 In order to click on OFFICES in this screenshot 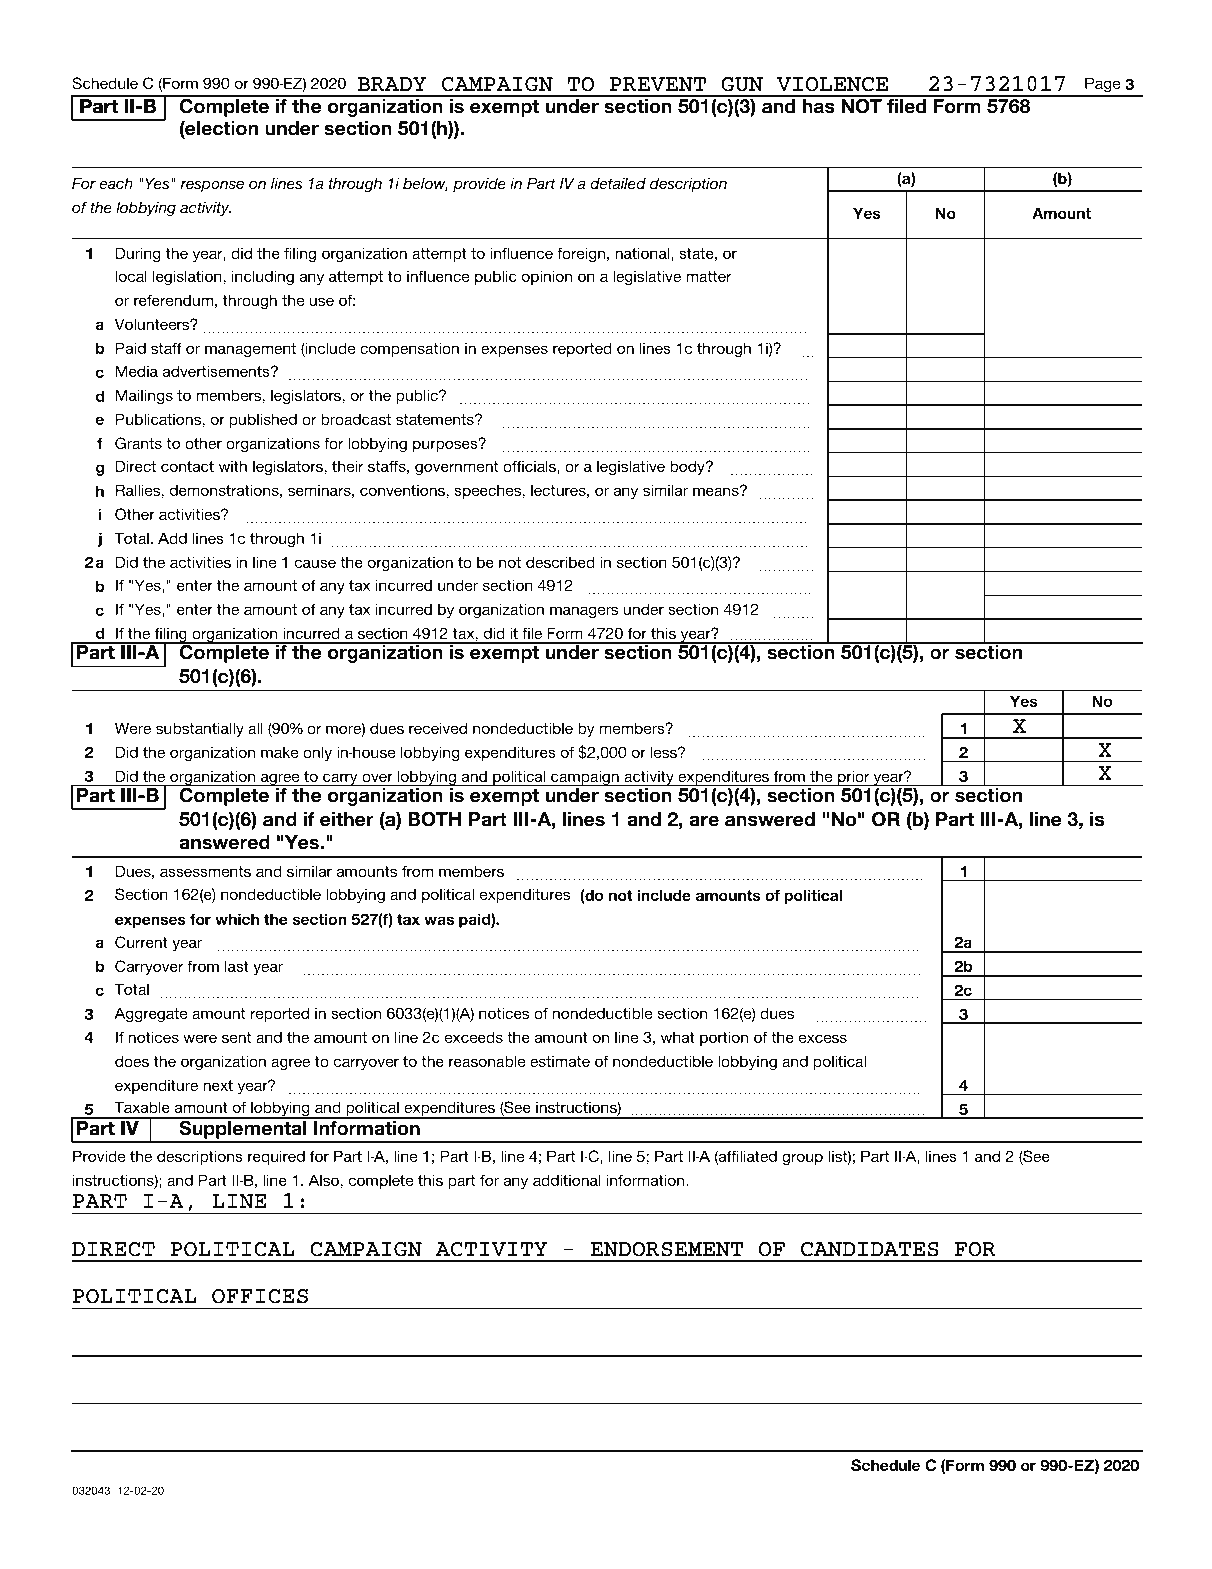, I will do `click(260, 1296)`.
